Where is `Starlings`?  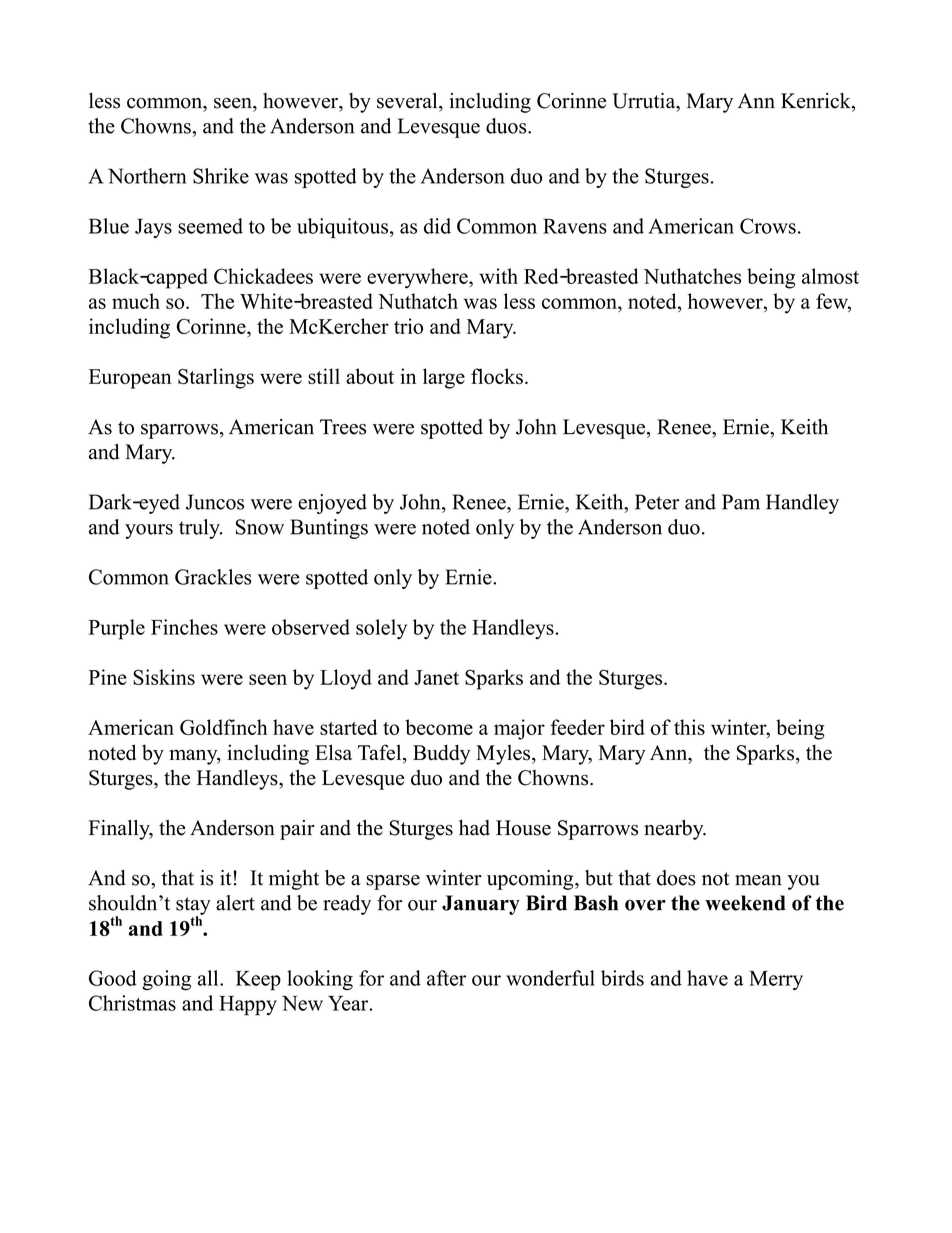
Starlings is located at coordinates (216, 378).
